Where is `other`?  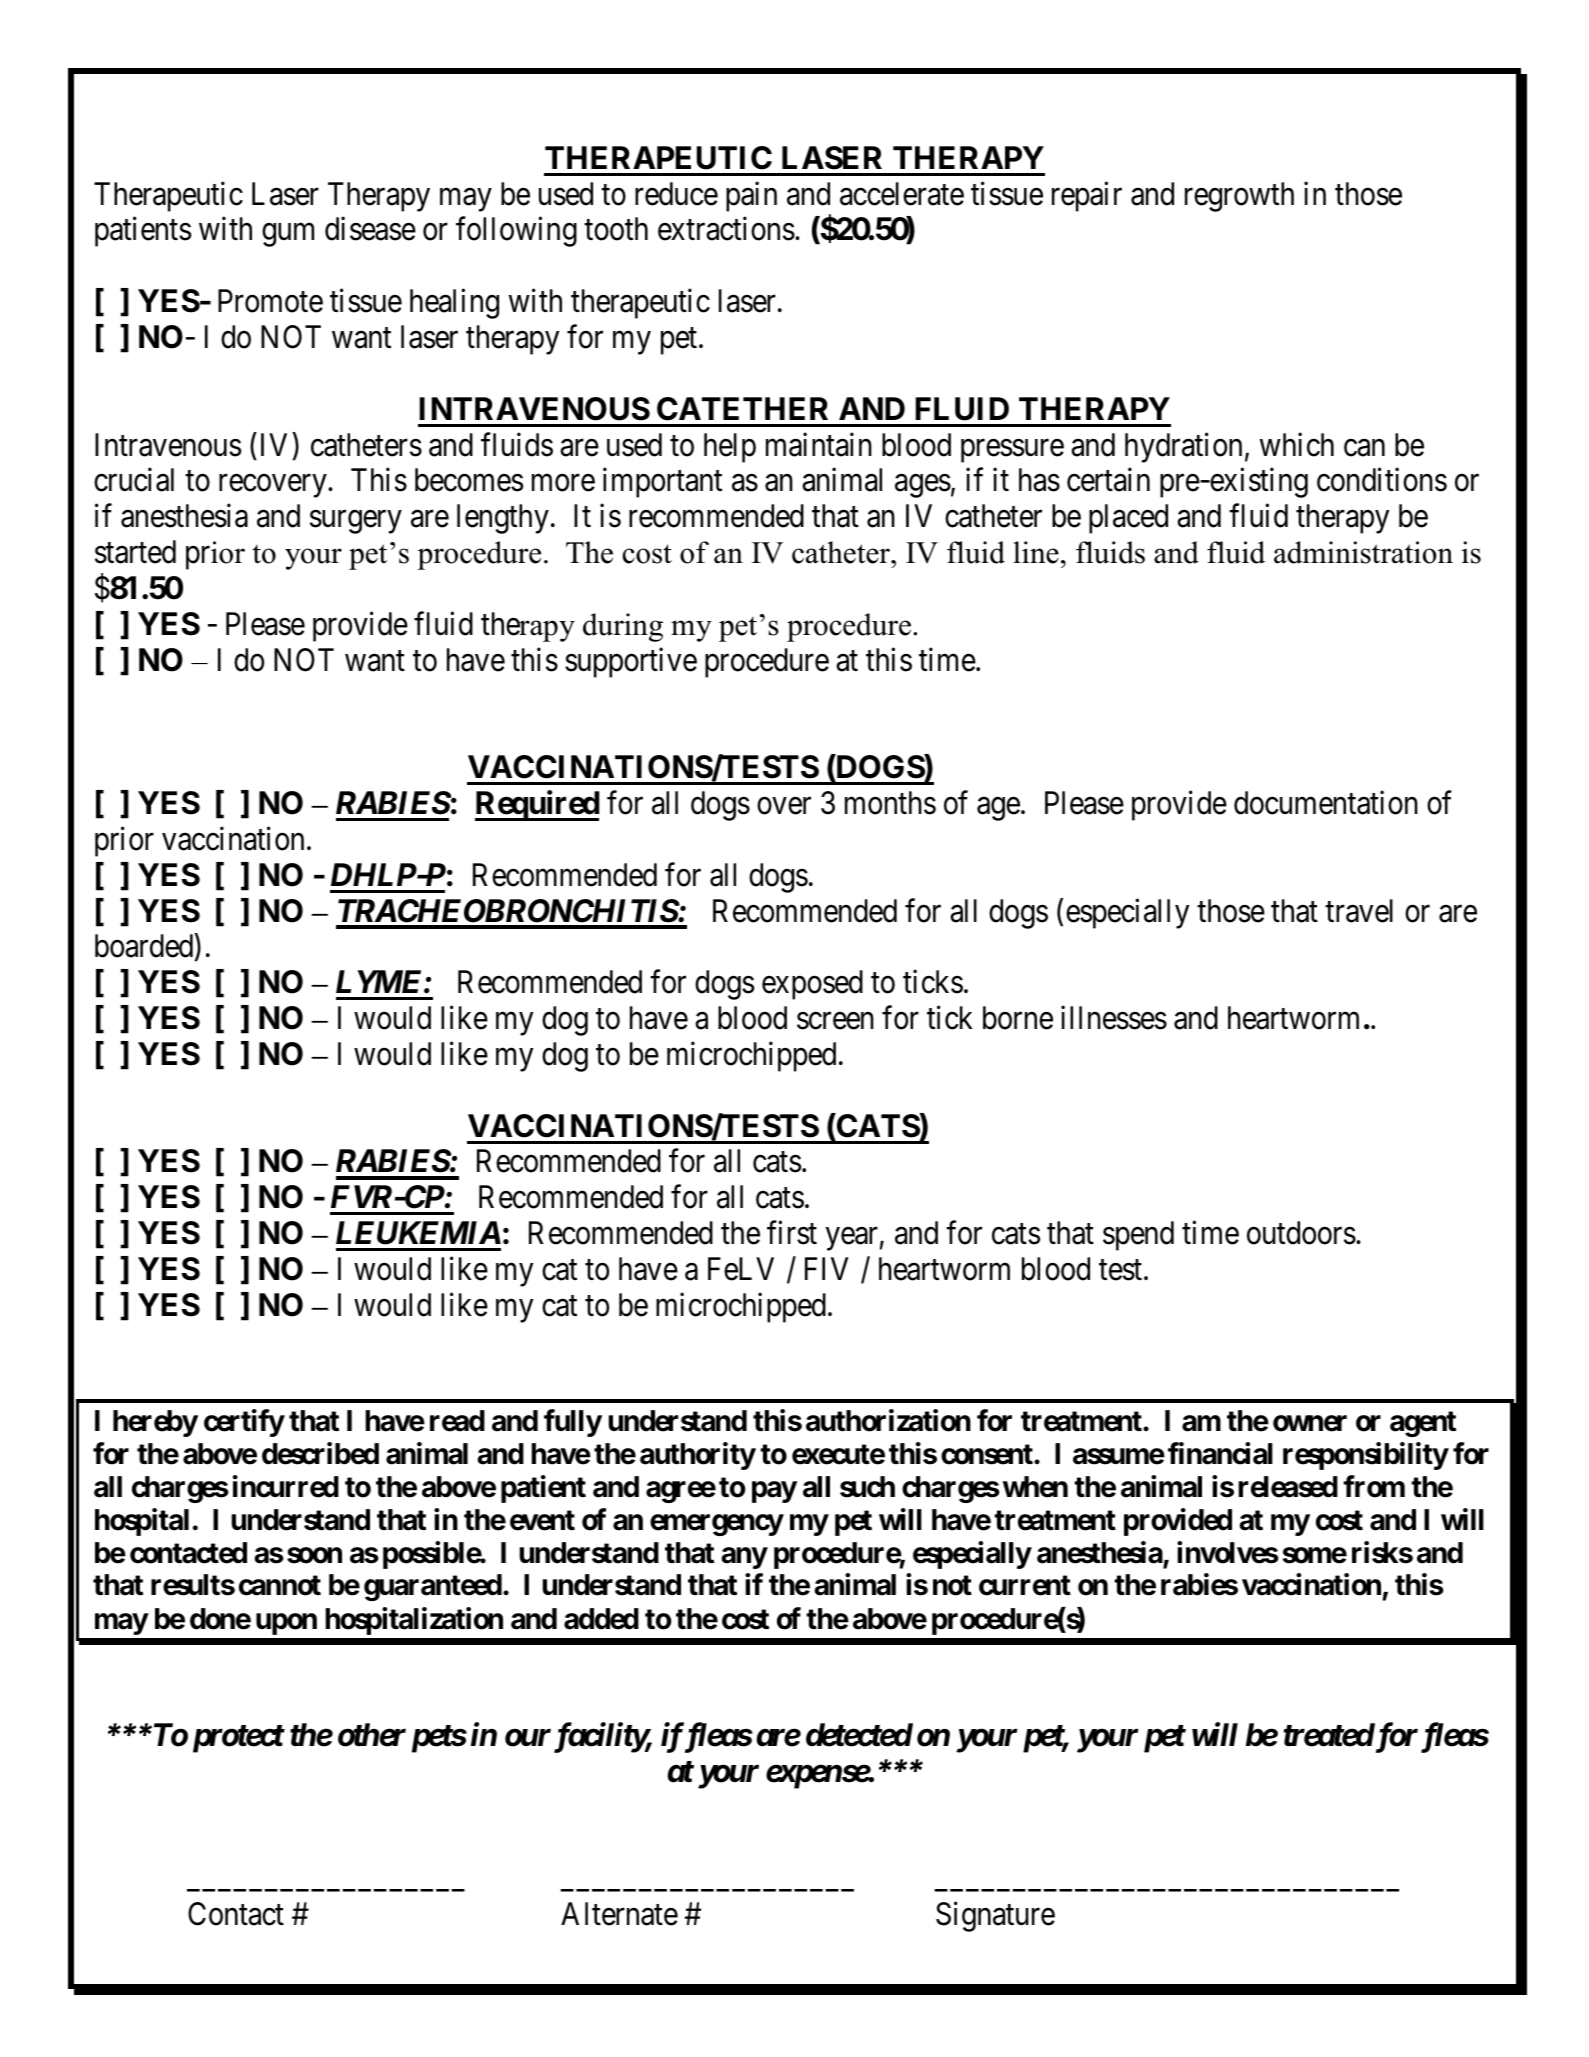 other is located at coordinates (372, 1735).
